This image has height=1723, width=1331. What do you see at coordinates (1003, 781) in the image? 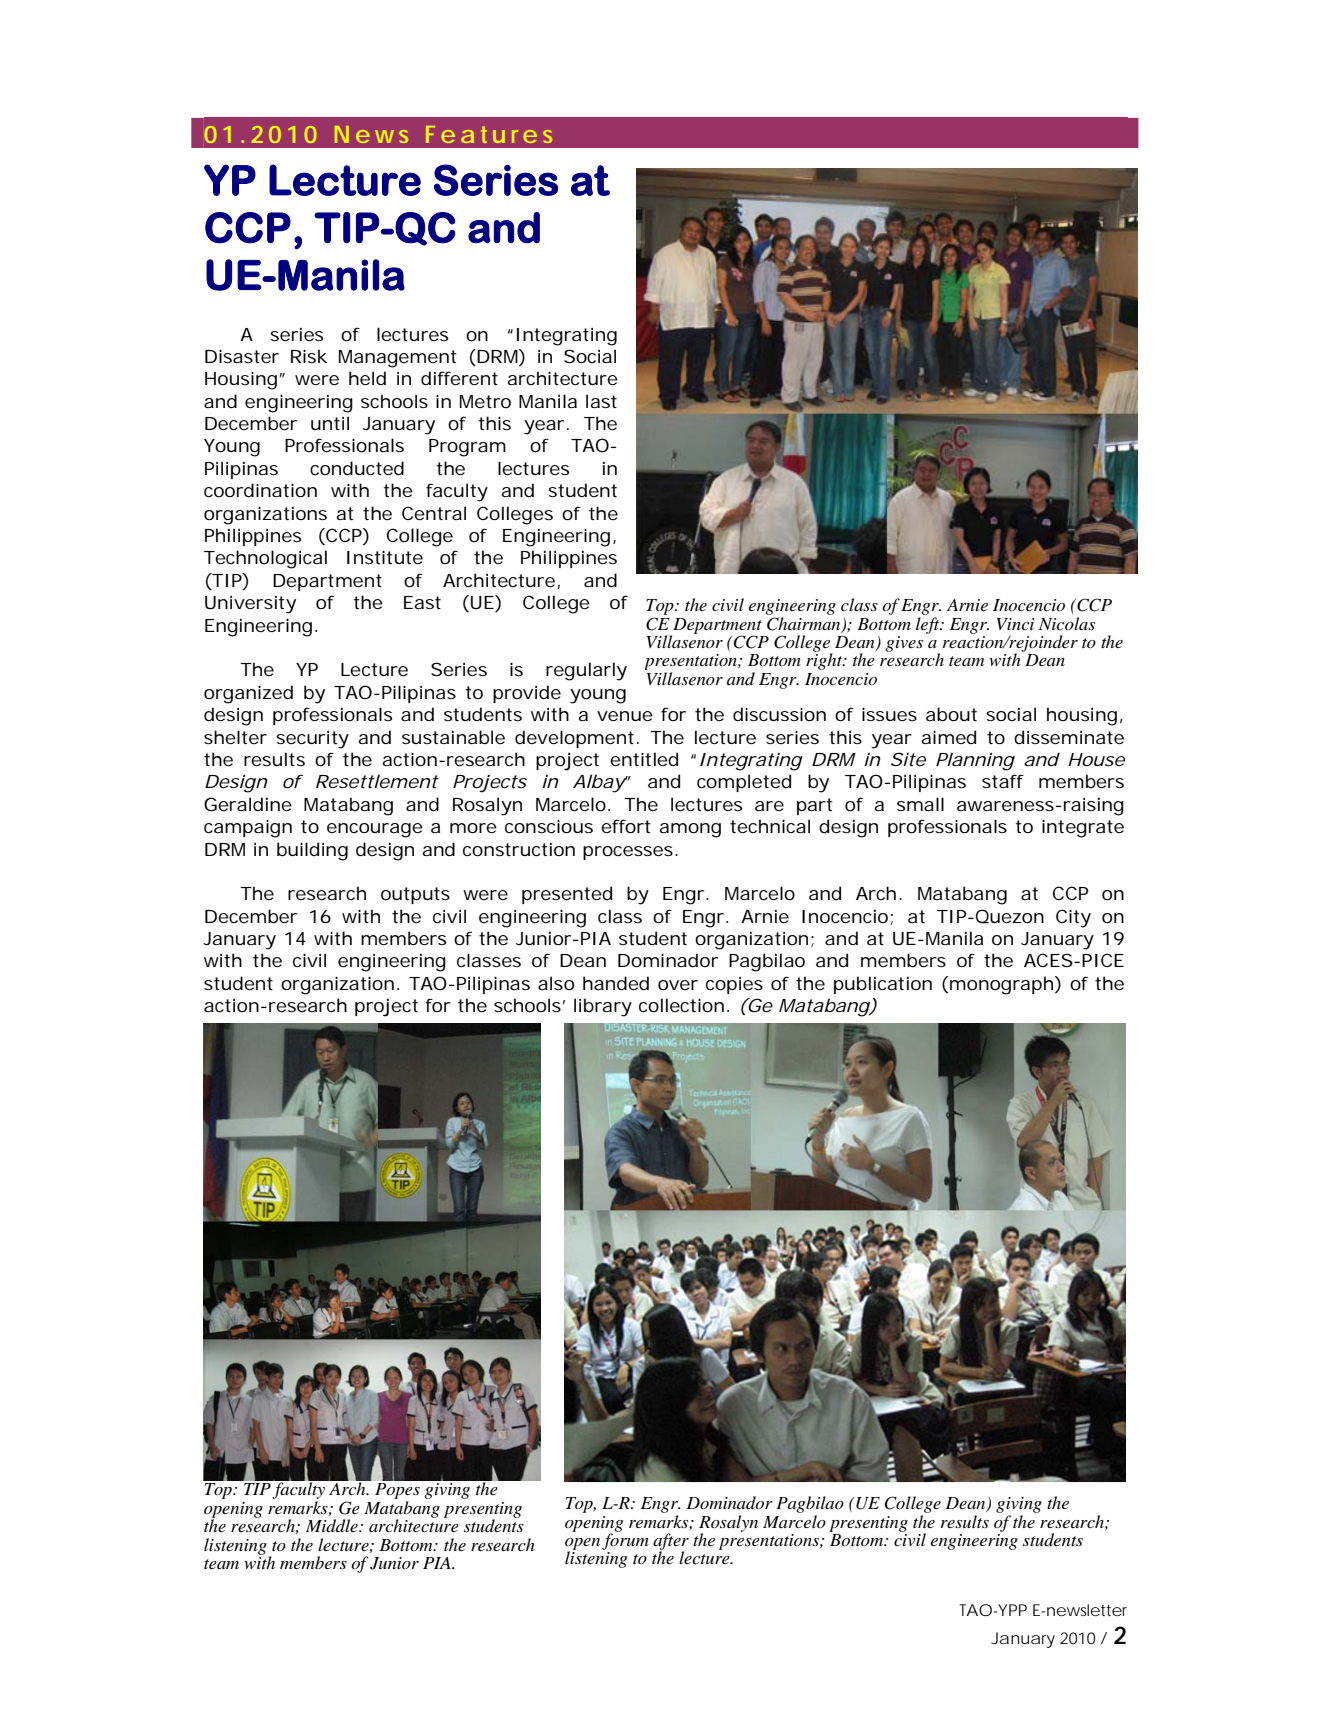
I see `staff` at bounding box center [1003, 781].
